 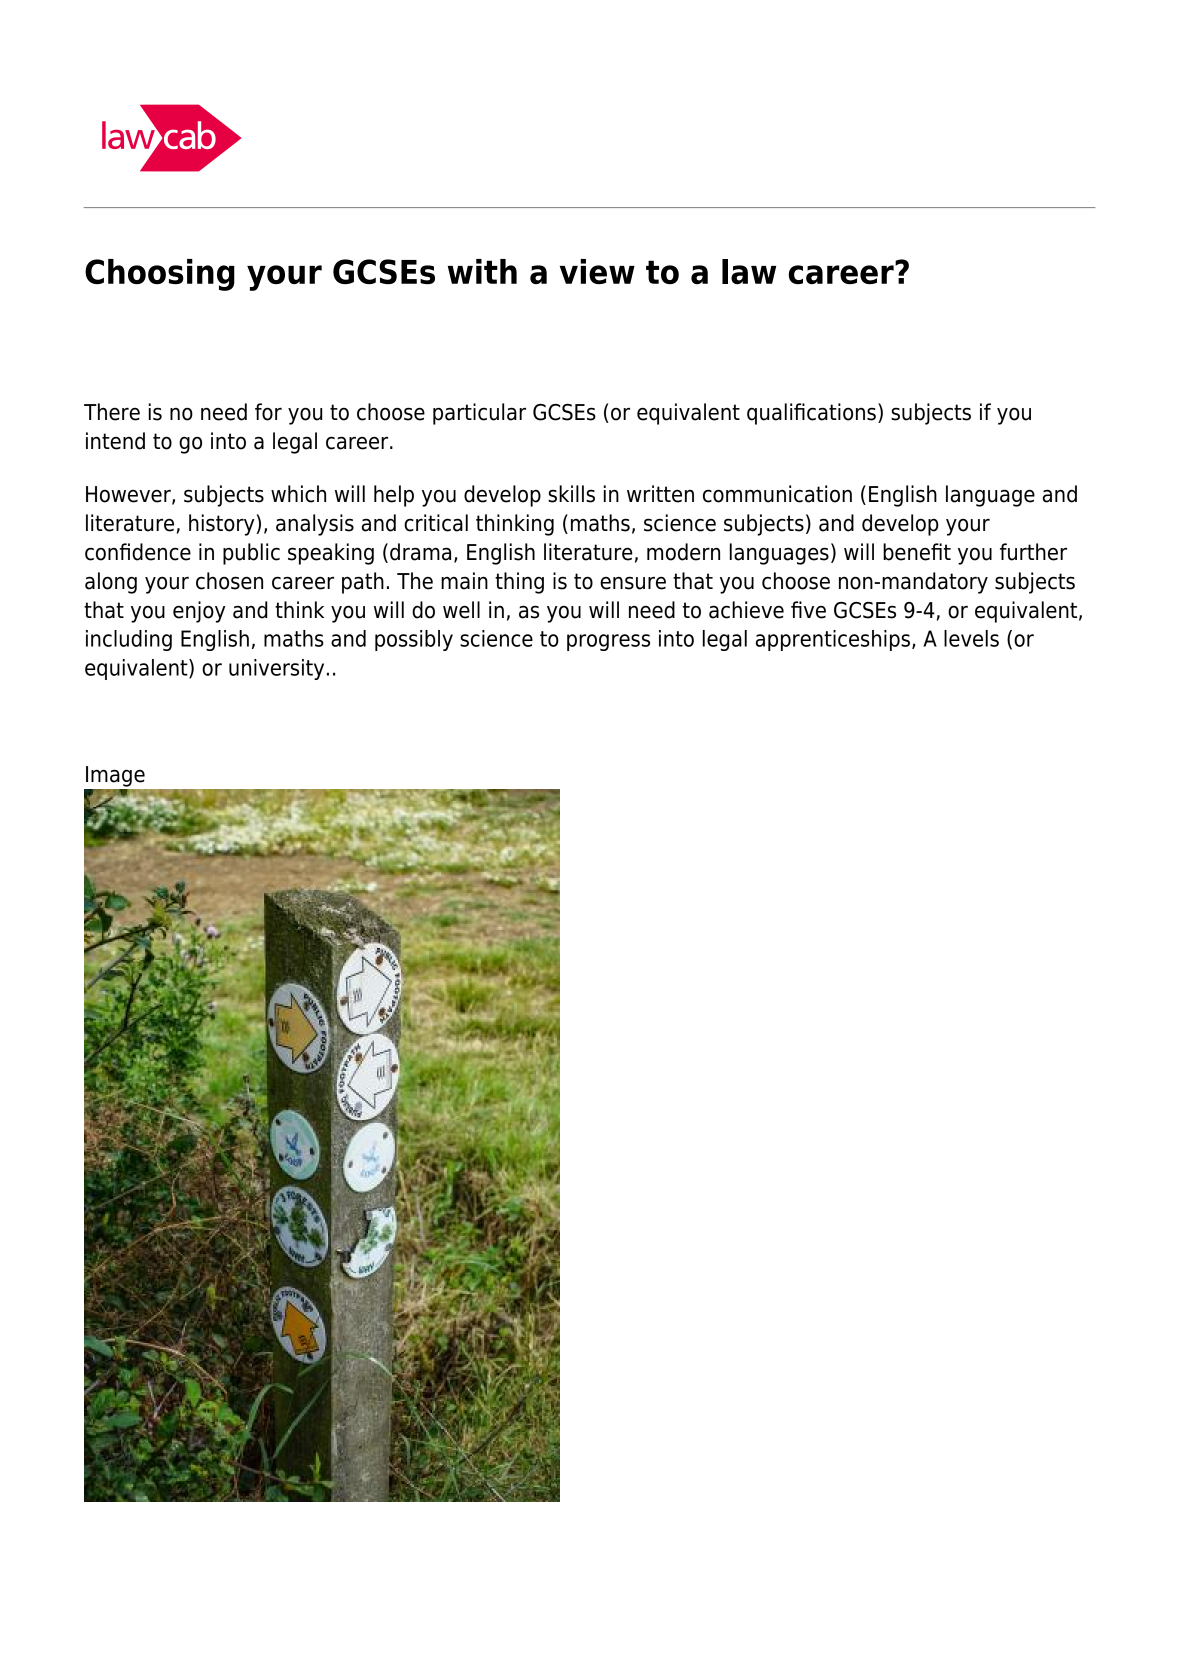 I want to click on which, so click(x=298, y=494).
